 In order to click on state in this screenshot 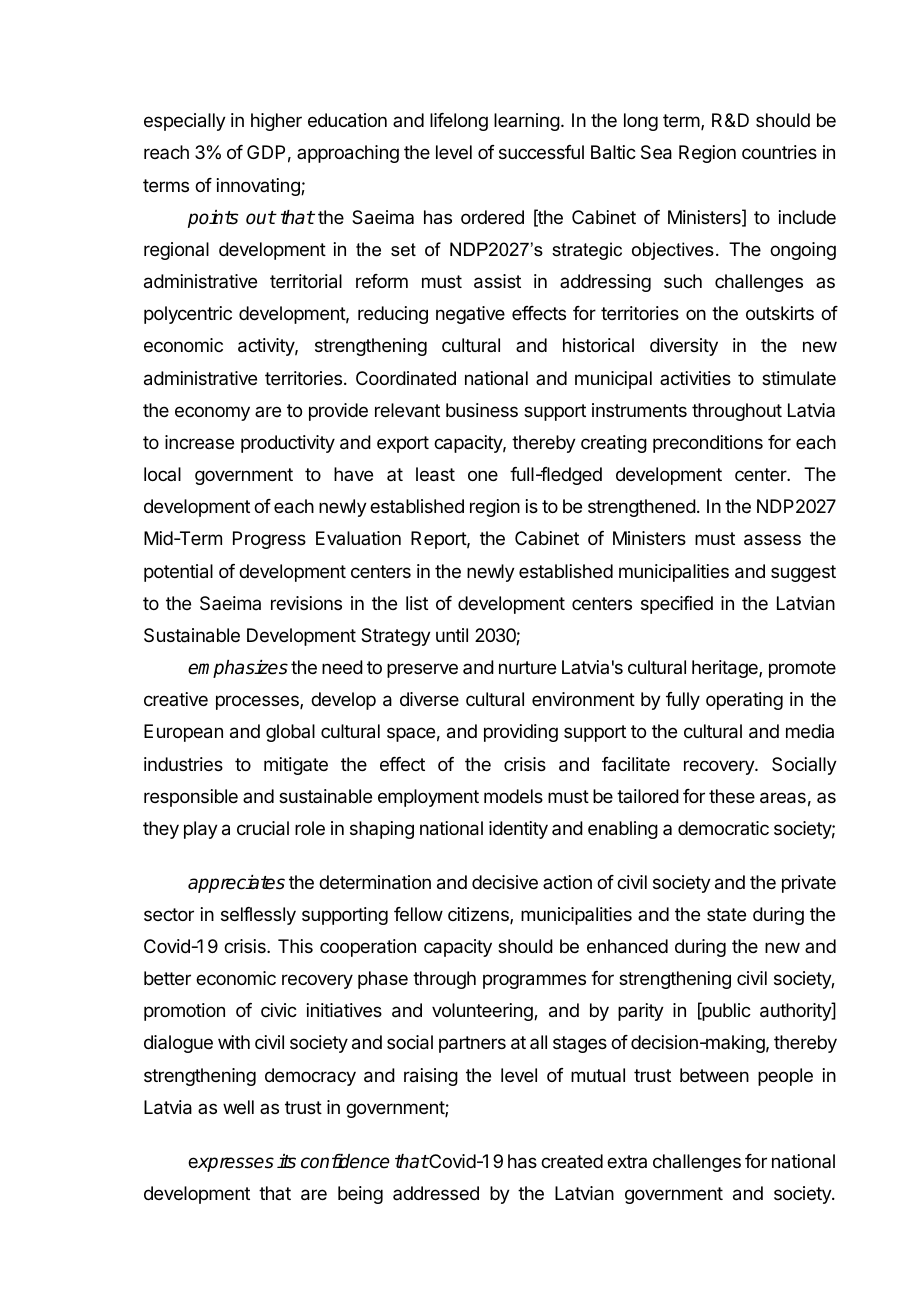, I will do `click(726, 914)`.
